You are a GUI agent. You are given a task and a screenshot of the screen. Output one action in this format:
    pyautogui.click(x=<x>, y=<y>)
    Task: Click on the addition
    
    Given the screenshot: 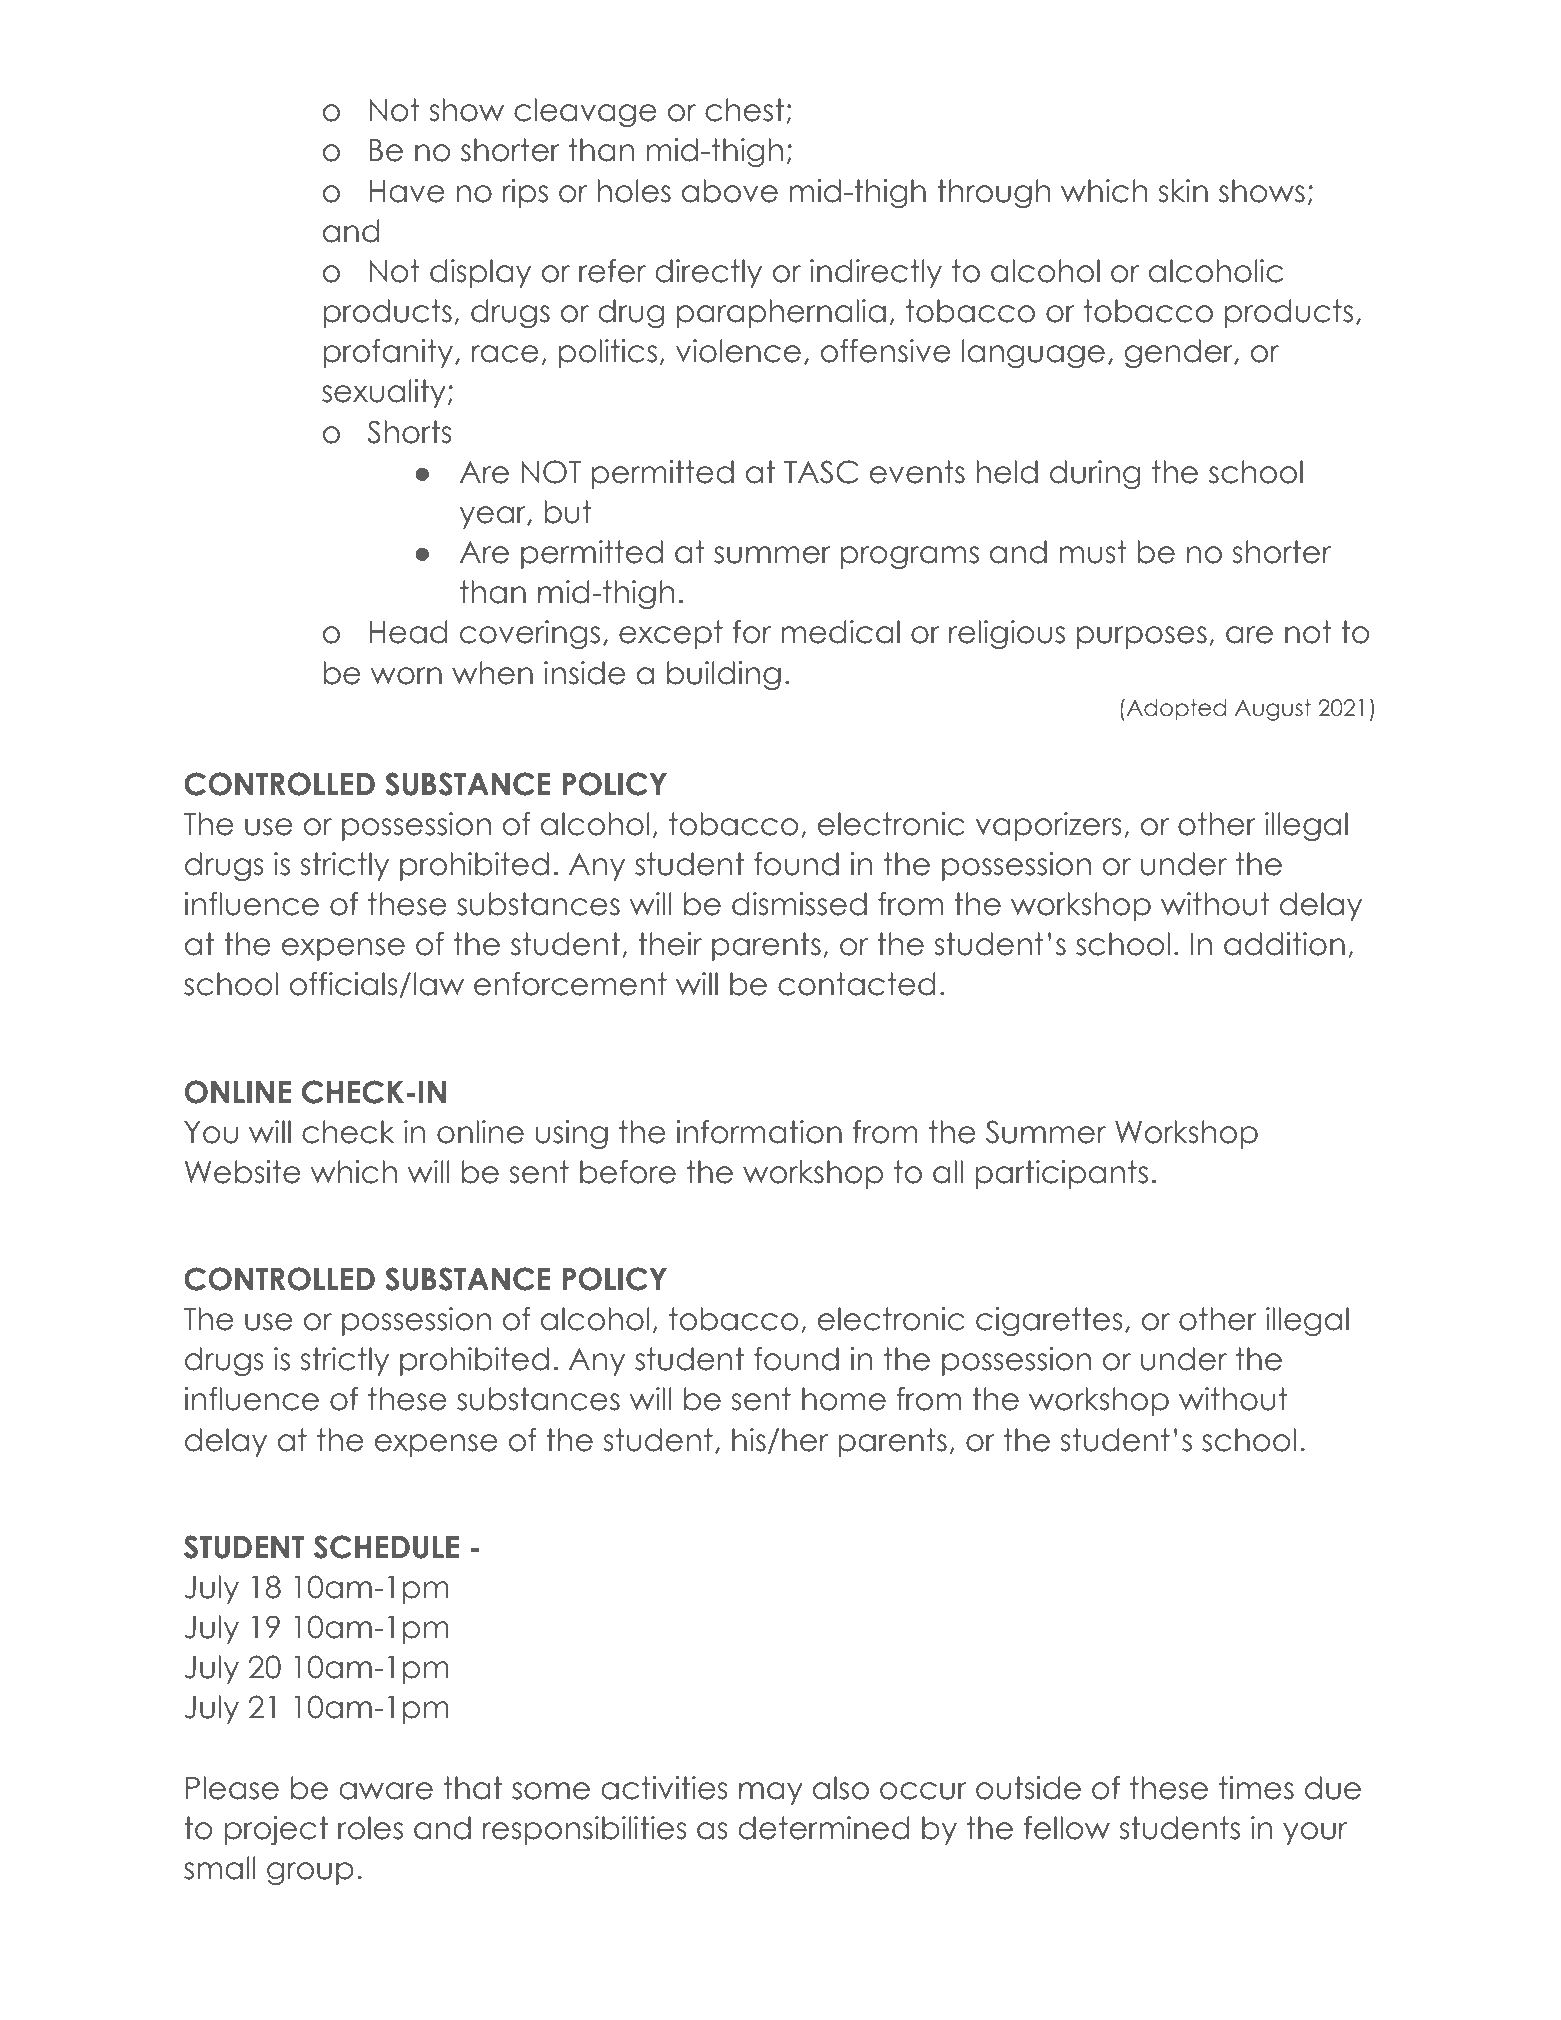 What is the action you would take?
    pyautogui.click(x=1284, y=944)
